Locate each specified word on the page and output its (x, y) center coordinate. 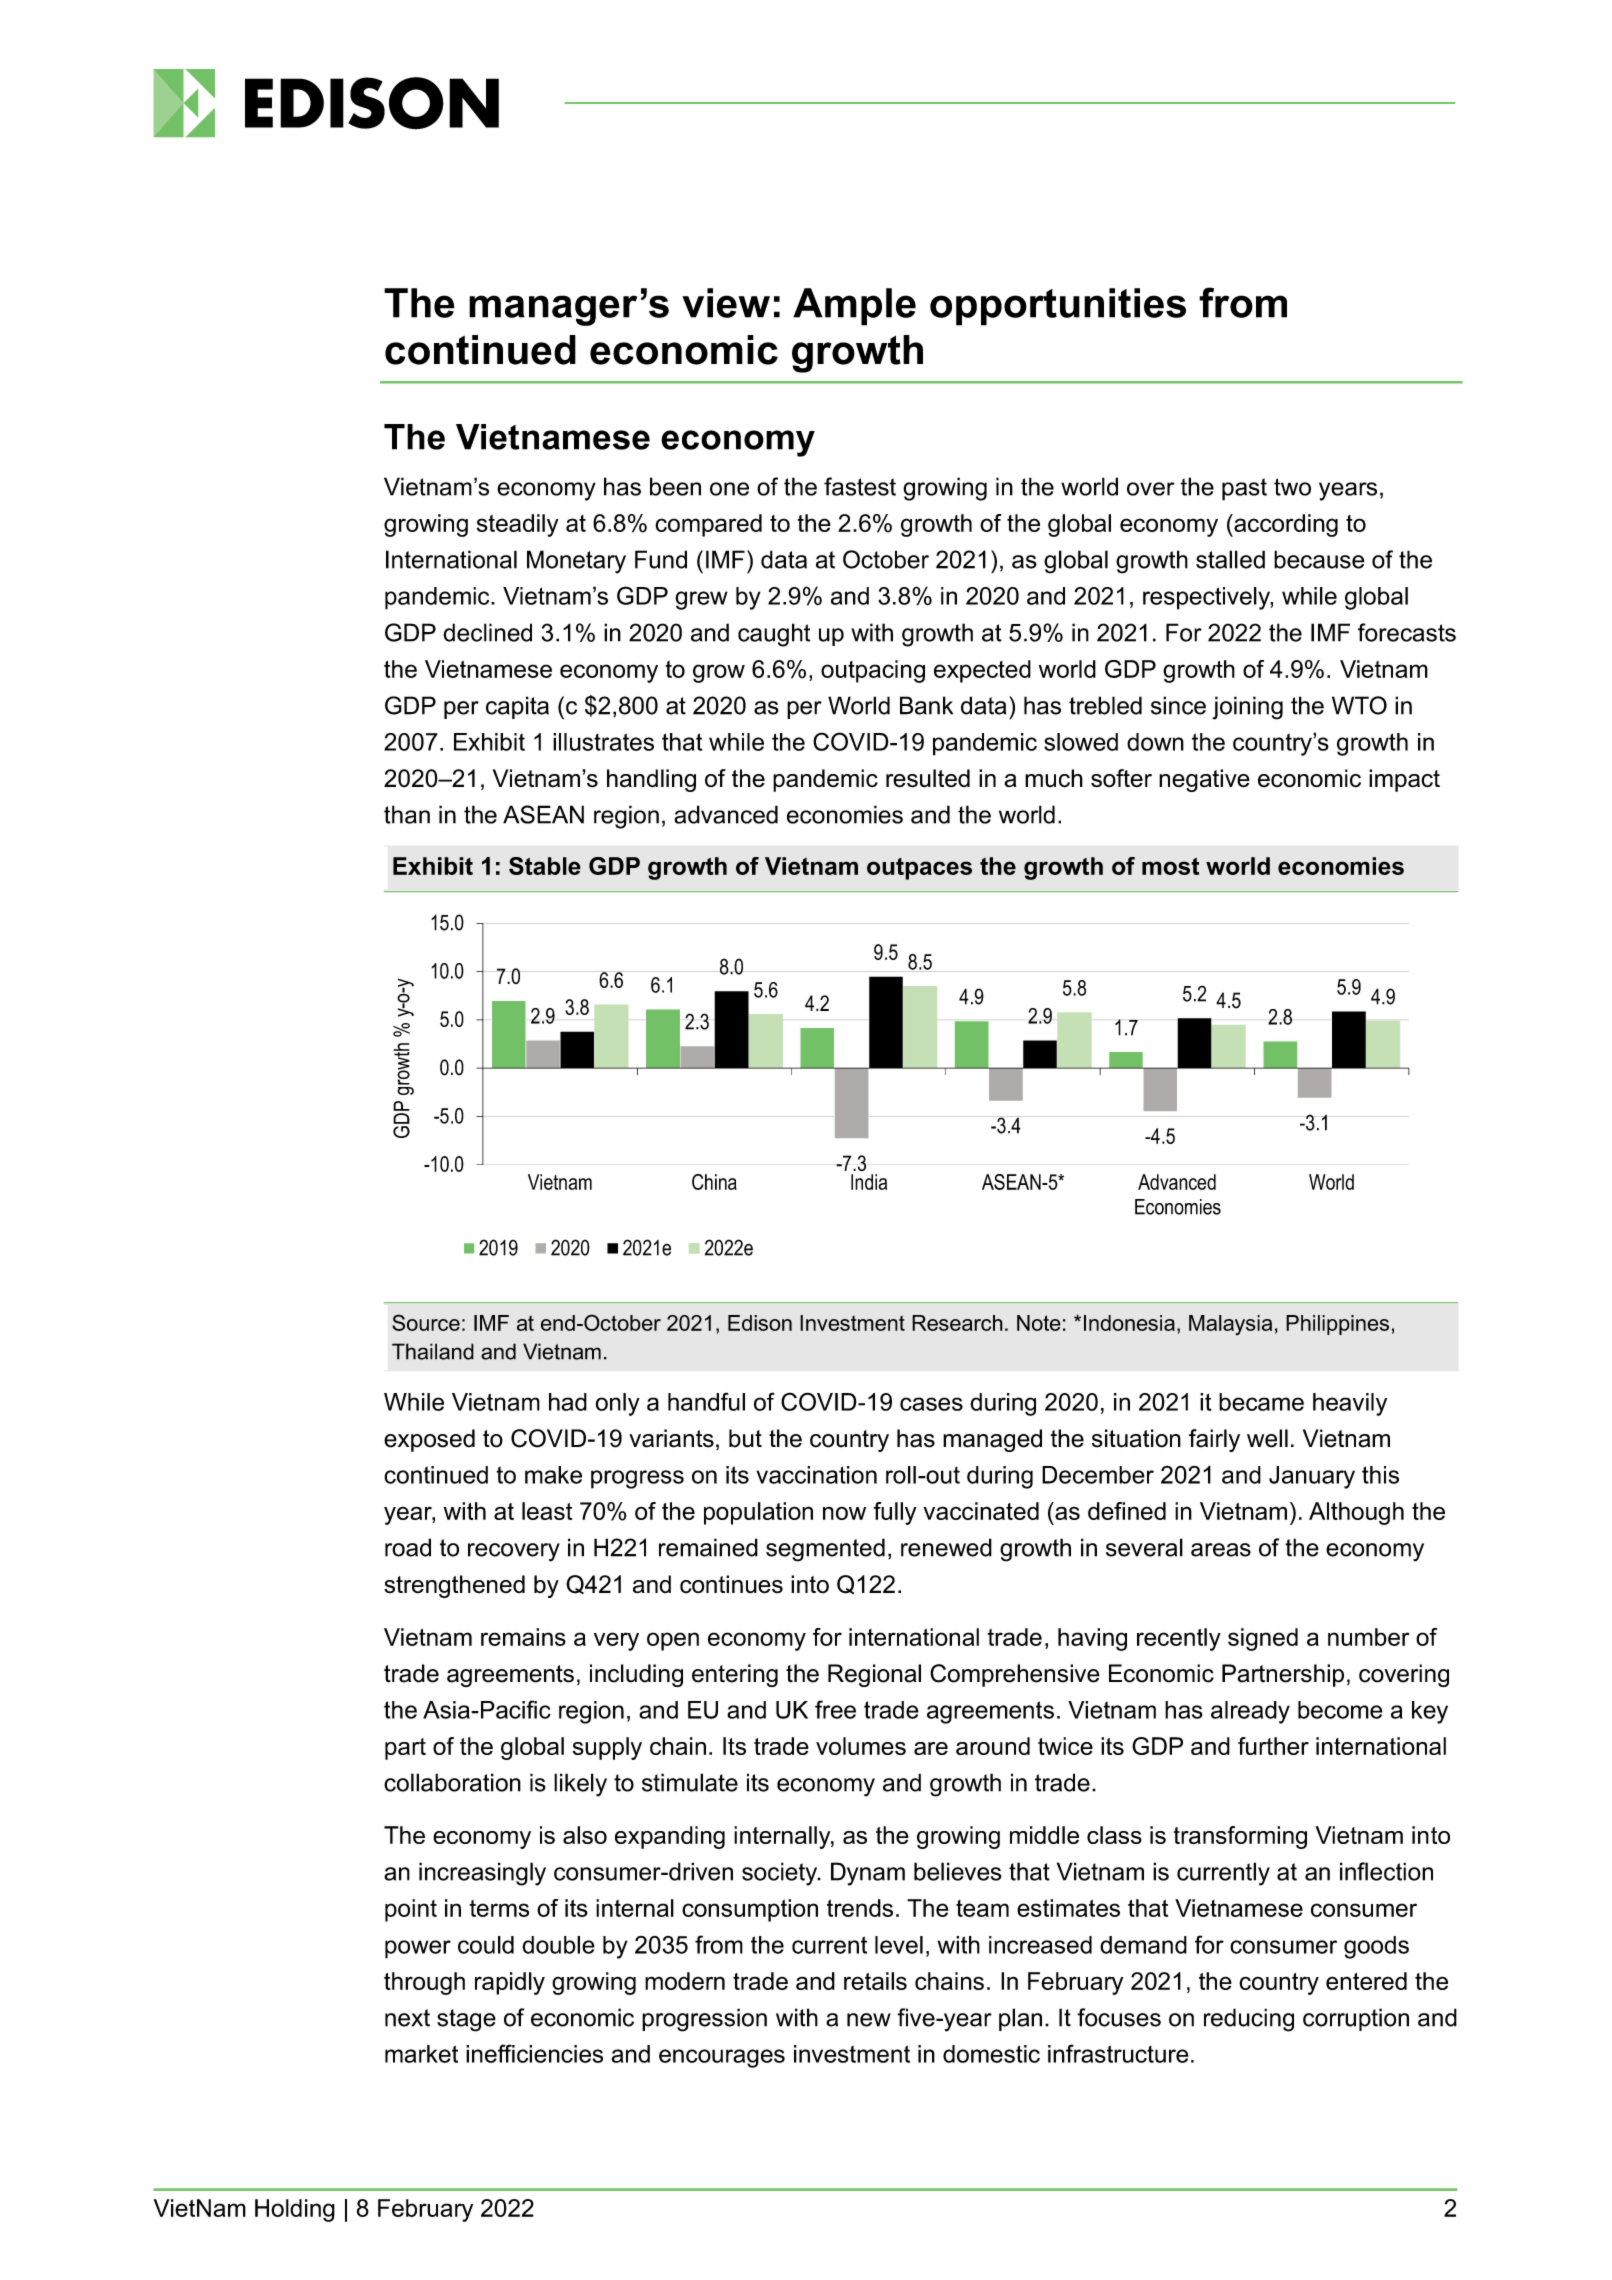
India (869, 1182)
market (421, 2054)
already (1250, 1712)
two (1292, 487)
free (835, 1709)
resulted (928, 778)
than (407, 814)
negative (1204, 780)
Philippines (1337, 1325)
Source (426, 1322)
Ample (854, 307)
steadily (518, 525)
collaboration (452, 1782)
